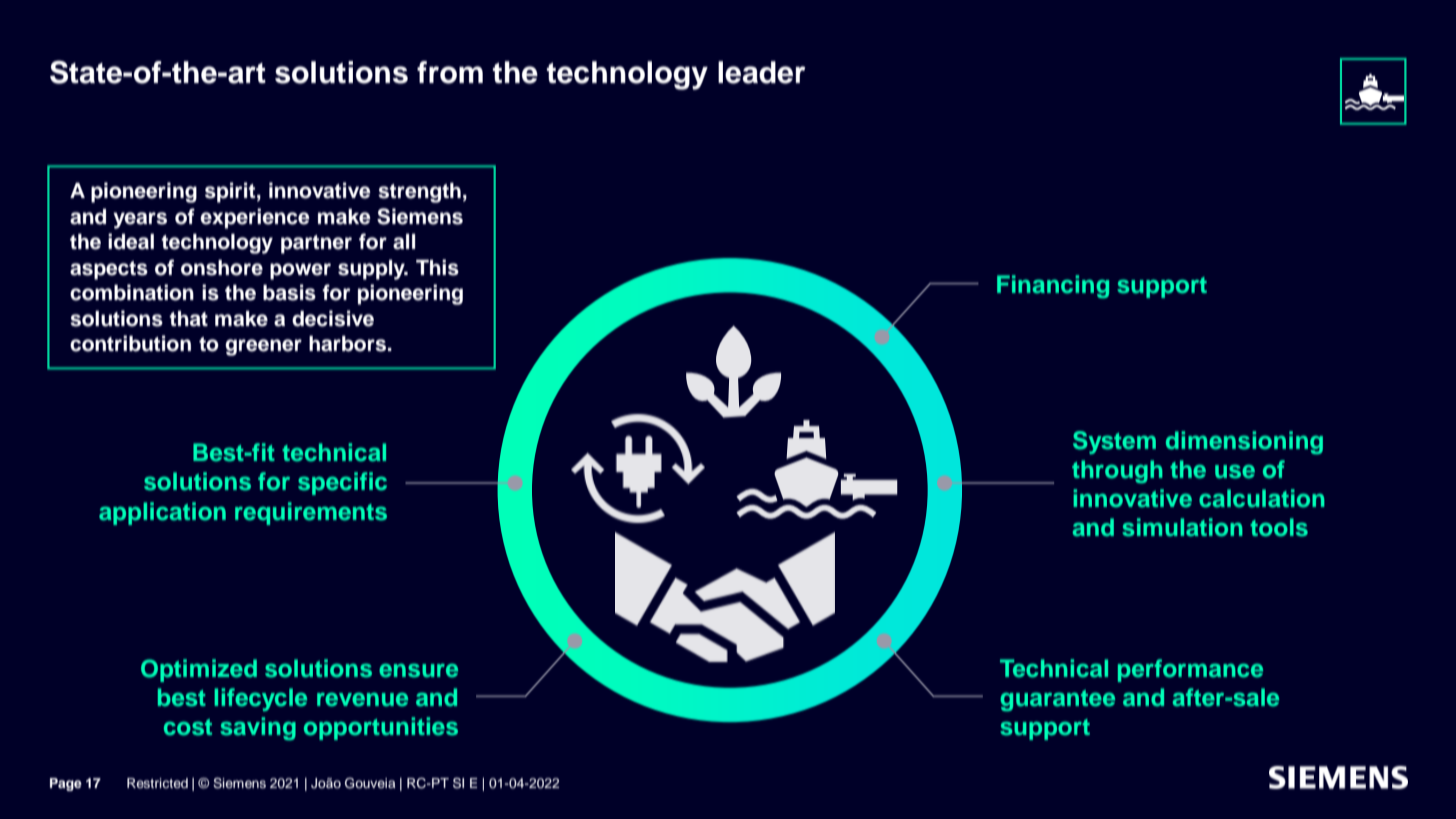  What do you see at coordinates (762, 72) in the screenshot?
I see `leader` at bounding box center [762, 72].
